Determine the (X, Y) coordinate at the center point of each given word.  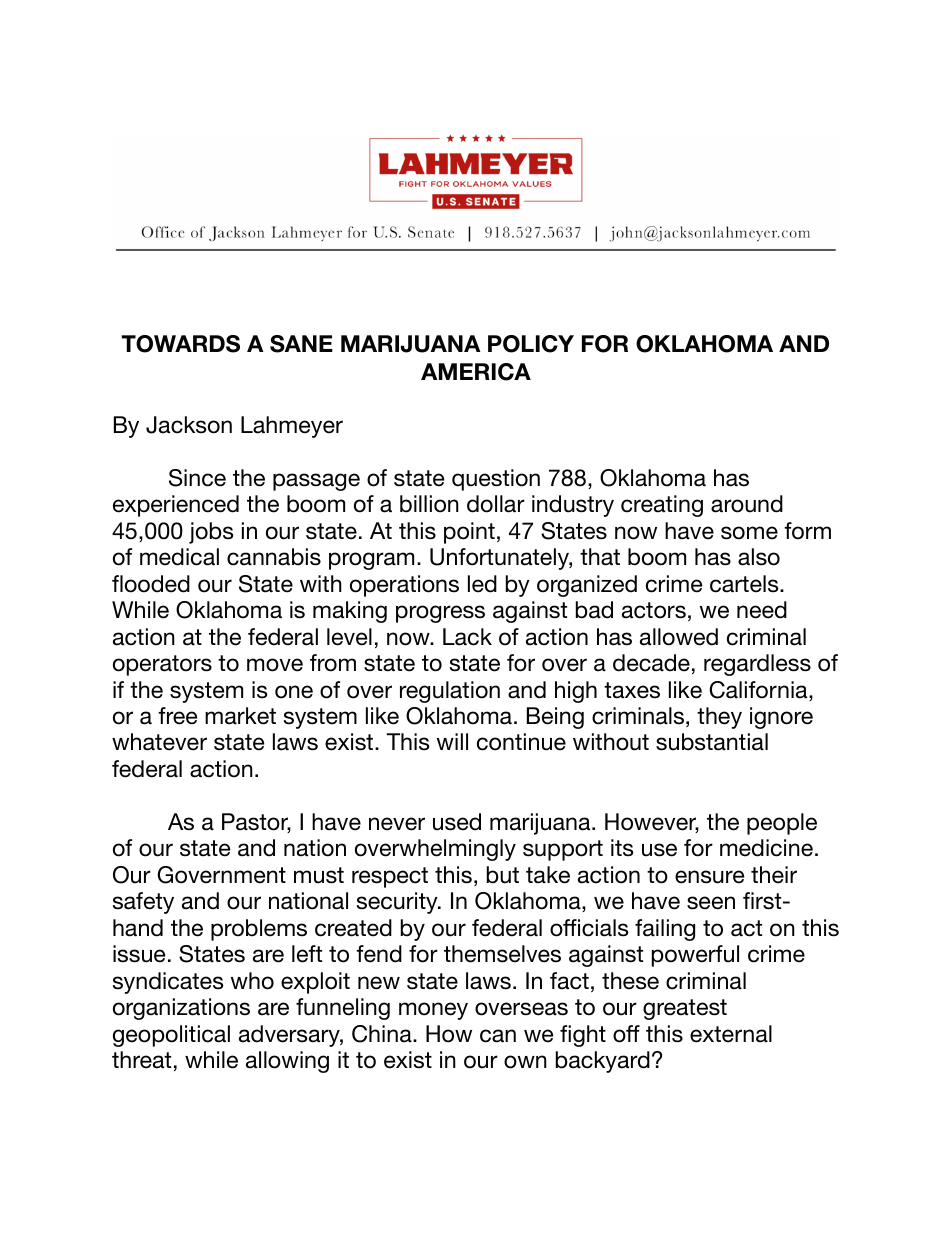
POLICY (531, 344)
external (731, 1034)
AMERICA (476, 372)
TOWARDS (180, 344)
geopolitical (171, 1036)
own (525, 1062)
